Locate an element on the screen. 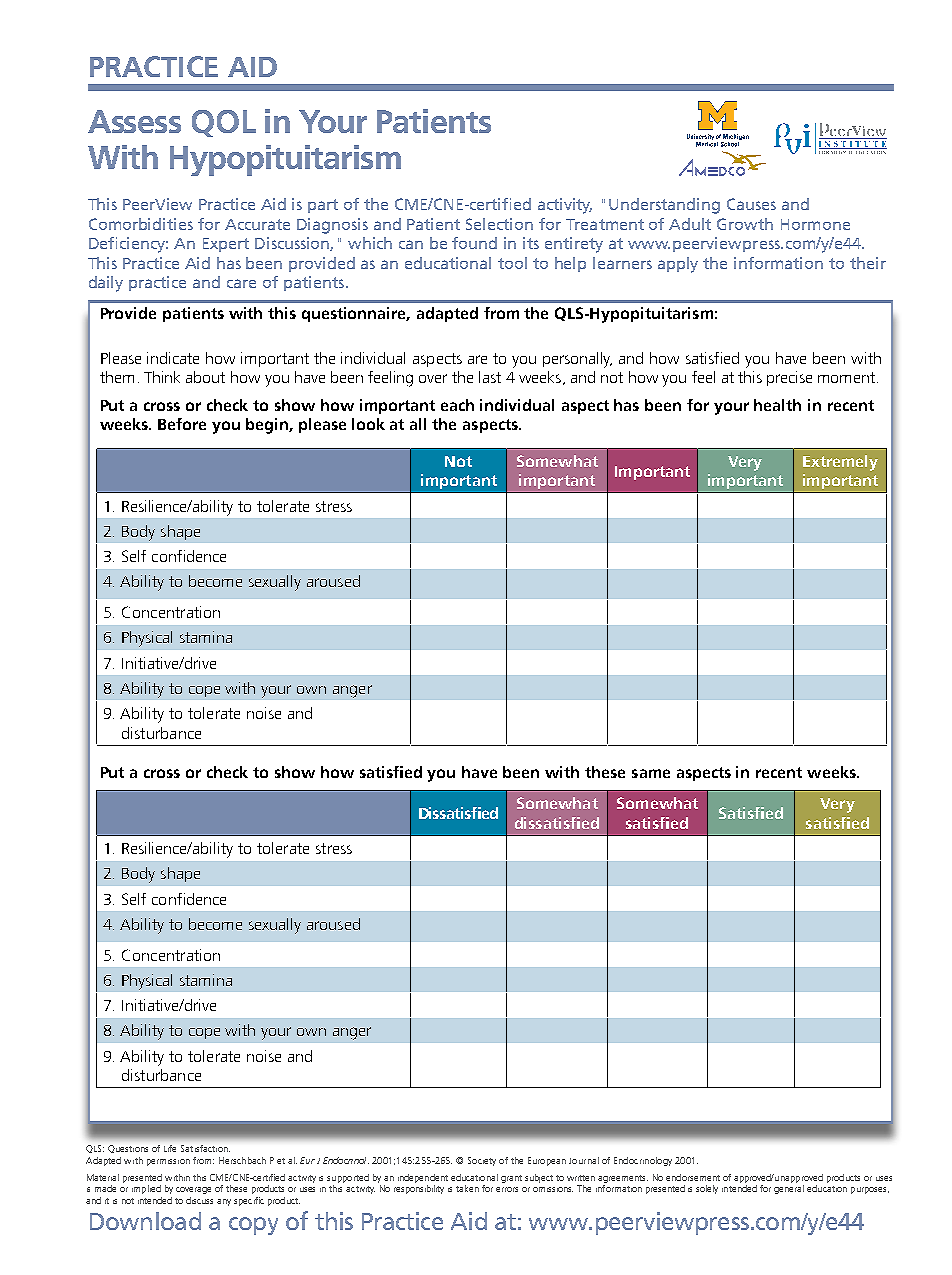  Growth is located at coordinates (745, 224).
